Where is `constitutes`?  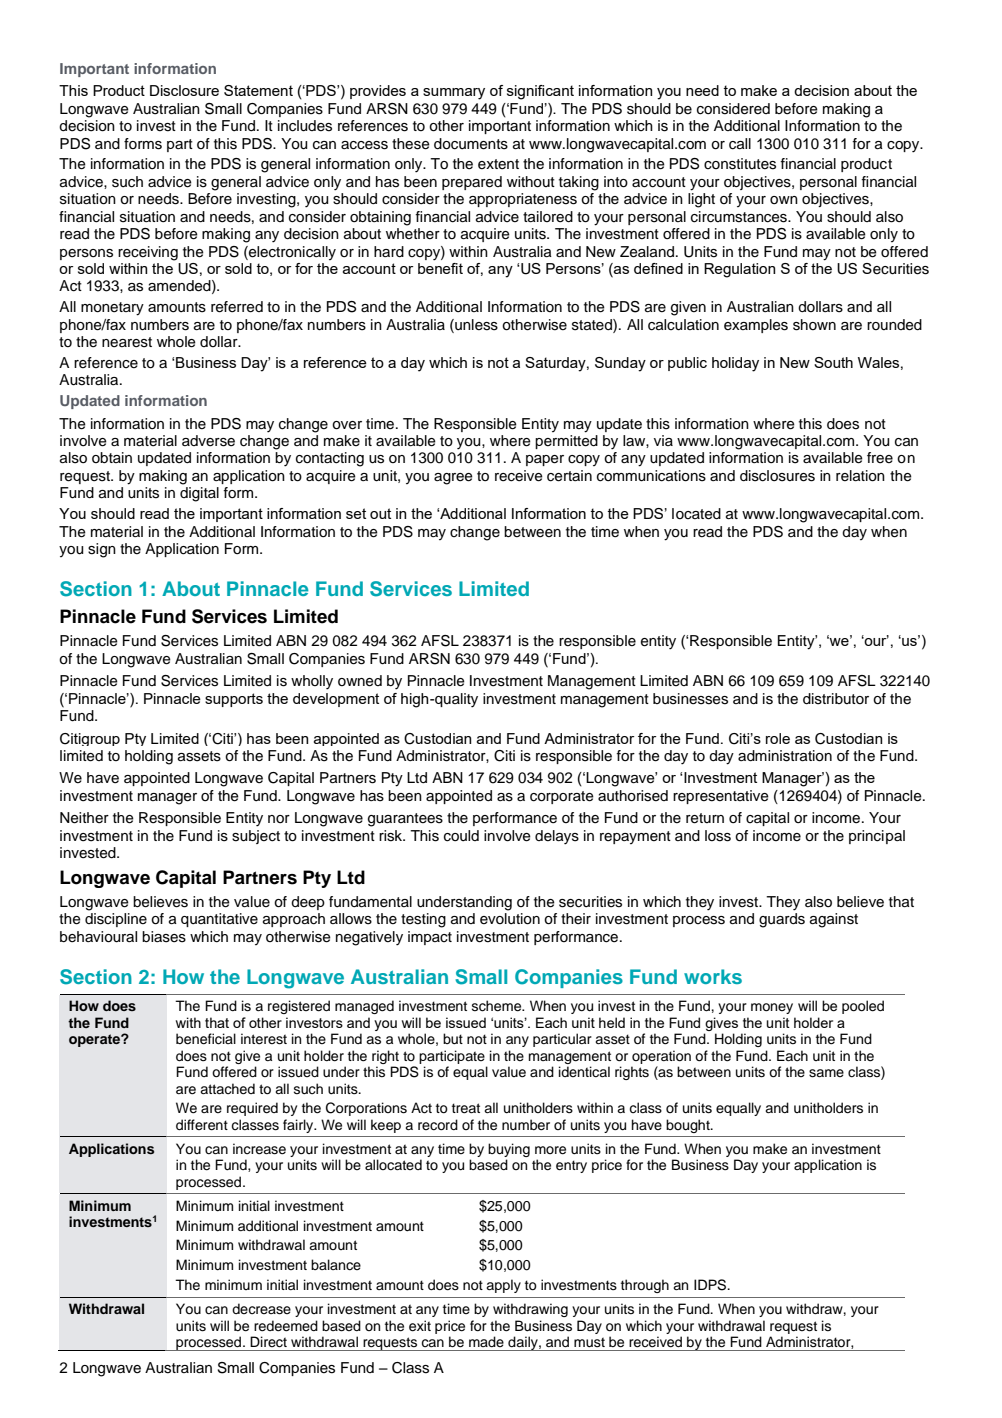
constitutes is located at coordinates (740, 164).
